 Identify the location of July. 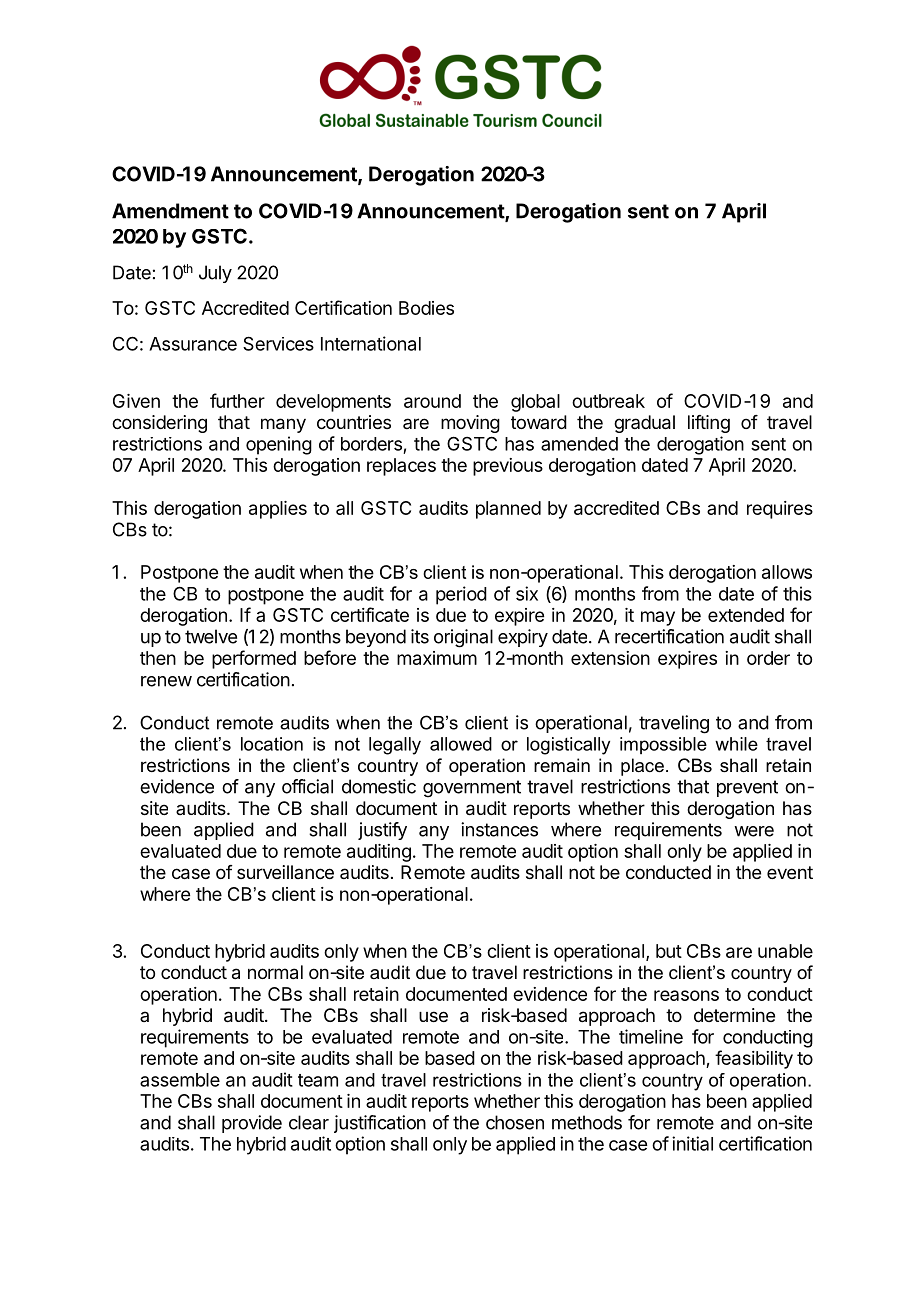
(215, 274).
